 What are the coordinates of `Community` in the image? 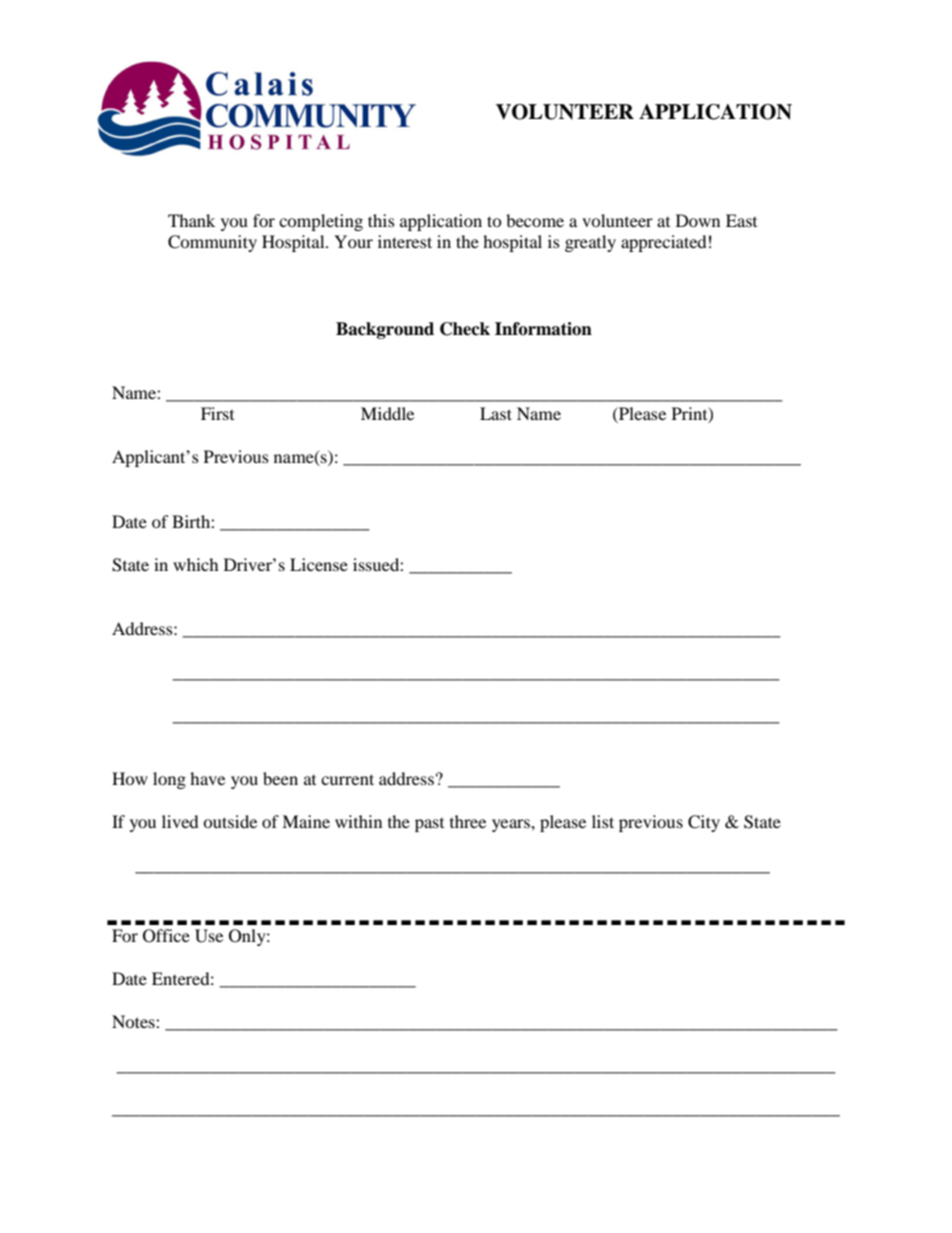 It's located at (212, 243).
